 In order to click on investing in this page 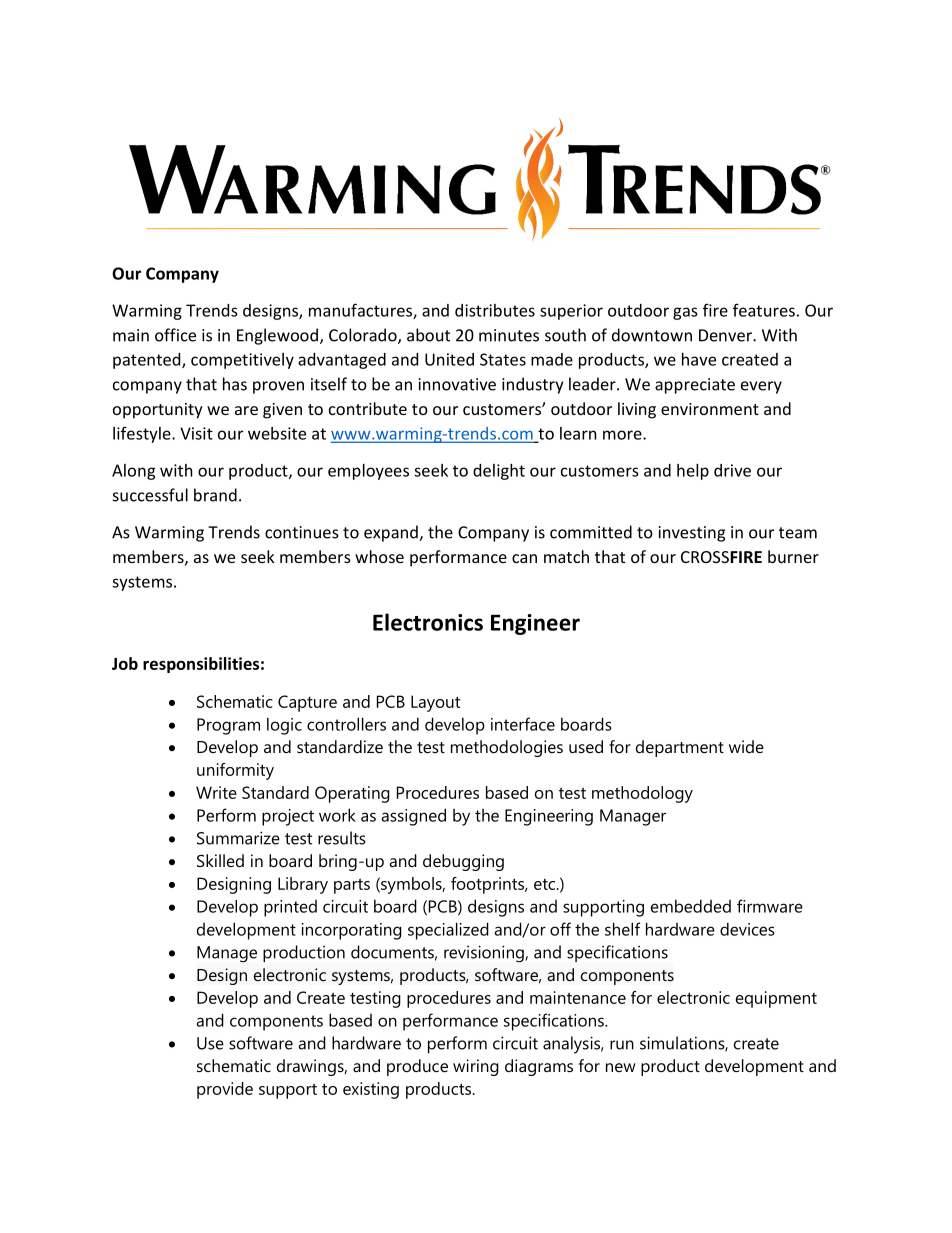, I will do `click(692, 534)`.
